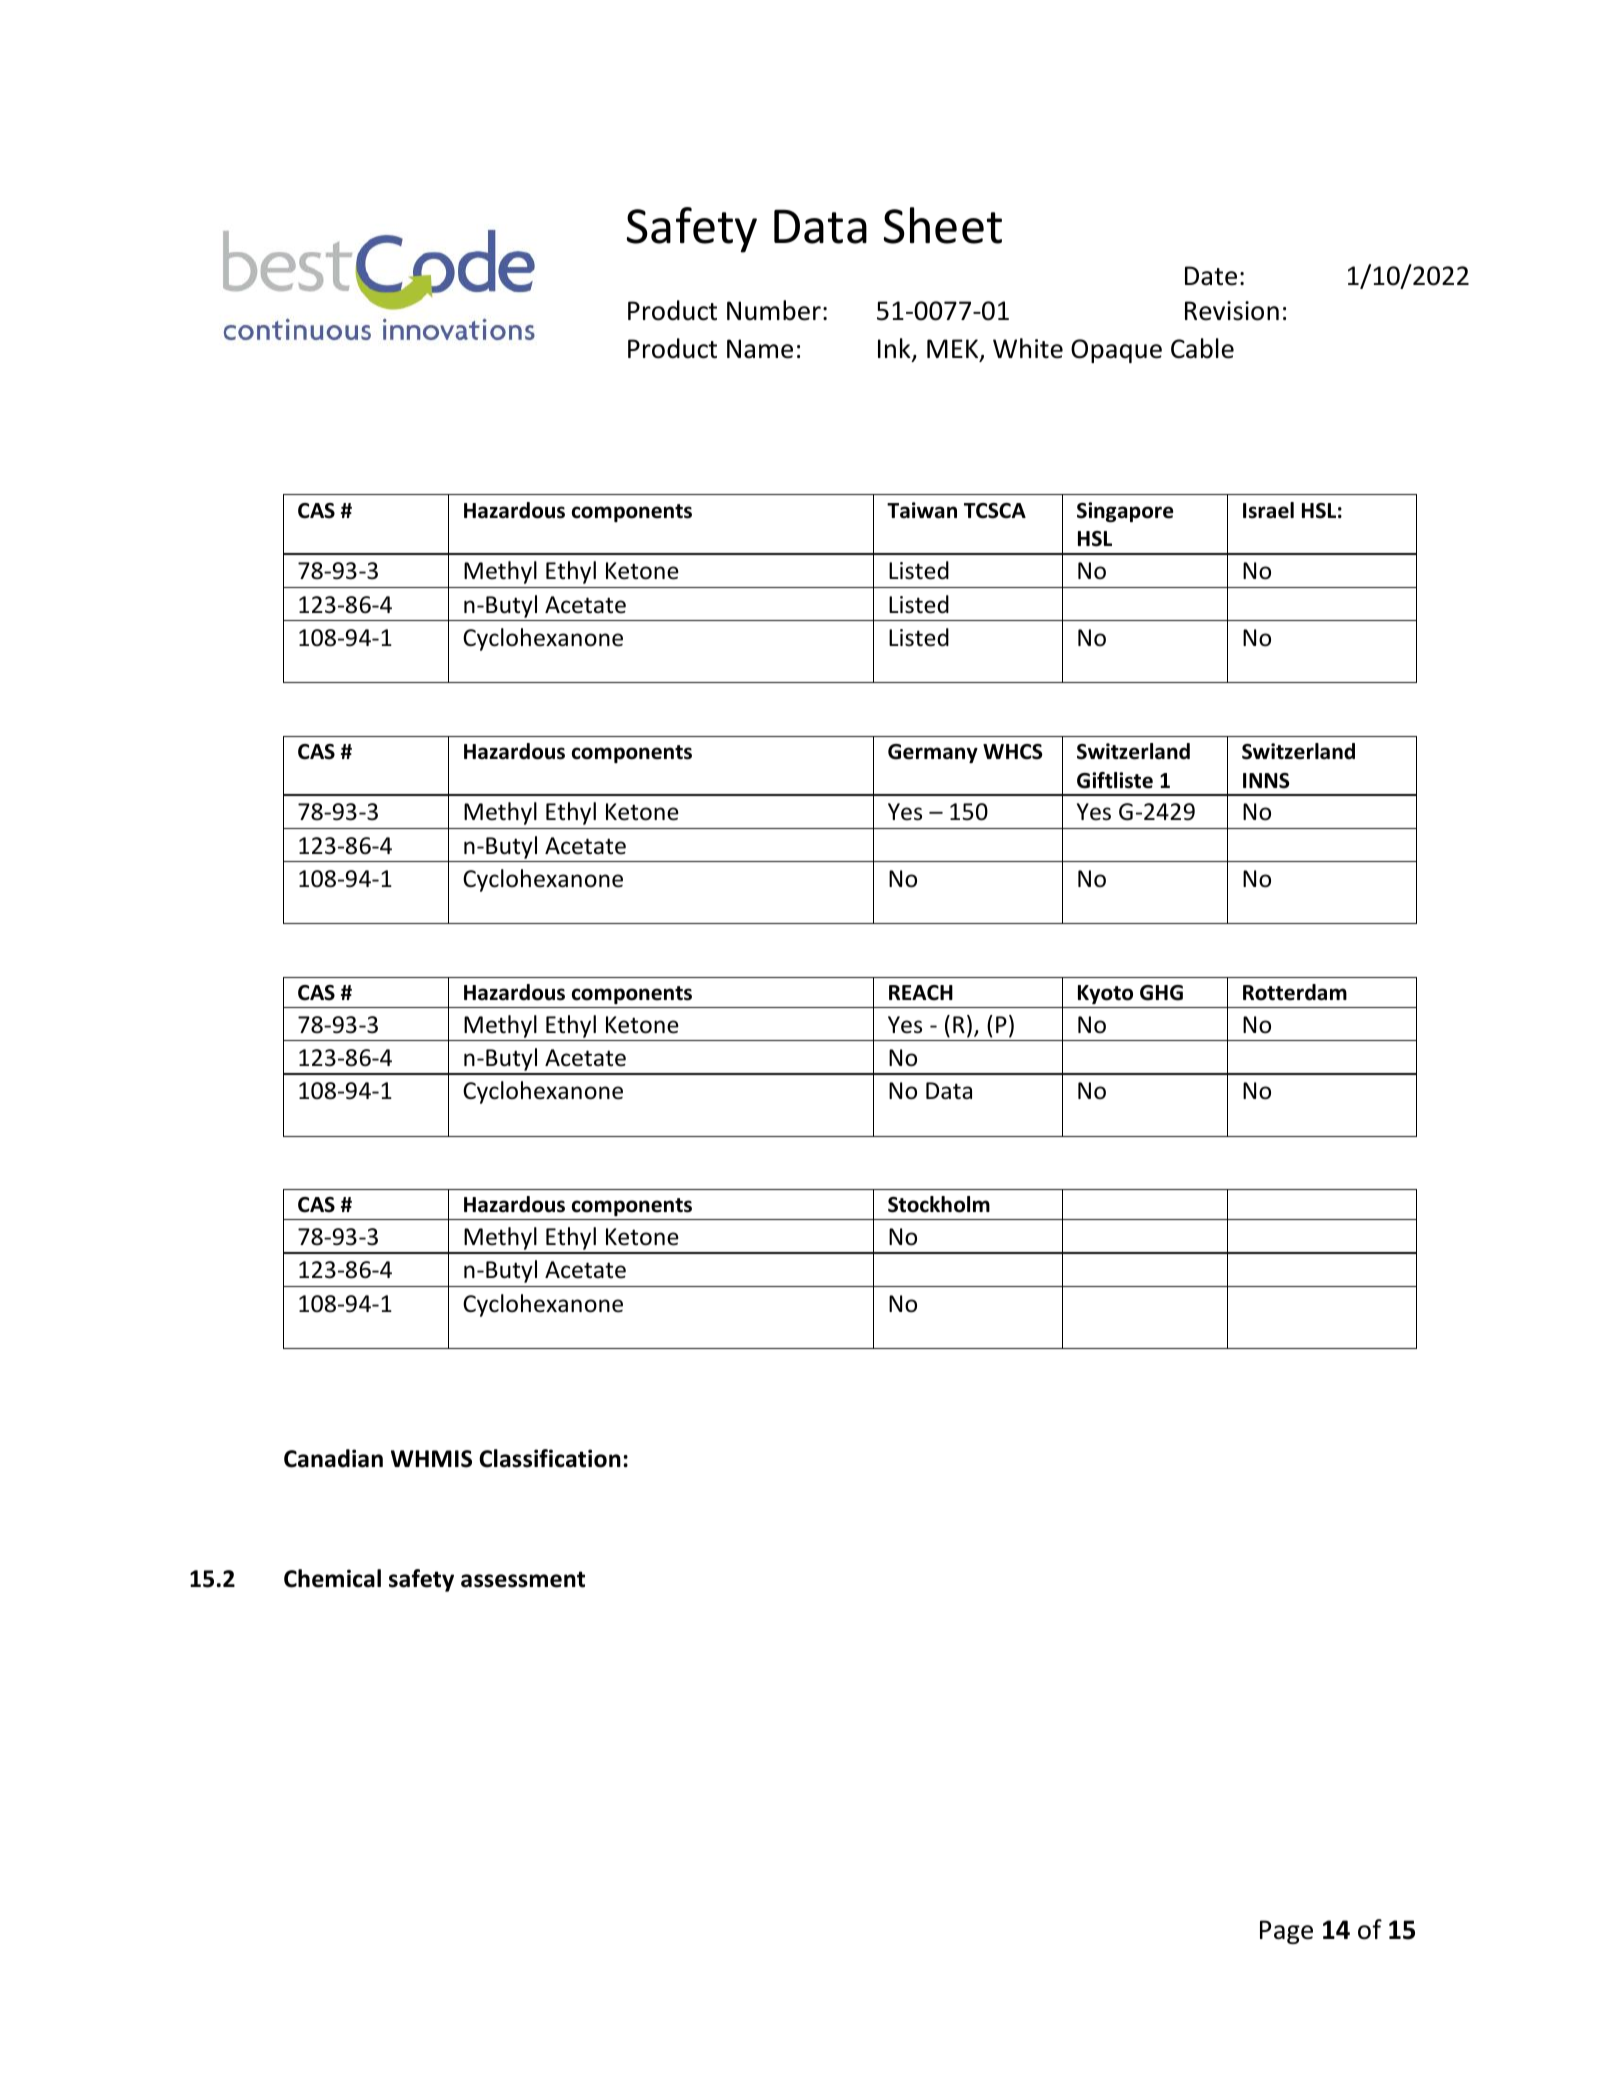 This screenshot has width=1605, height=2077. Describe the element at coordinates (1266, 781) in the screenshot. I see `INNS` at that location.
